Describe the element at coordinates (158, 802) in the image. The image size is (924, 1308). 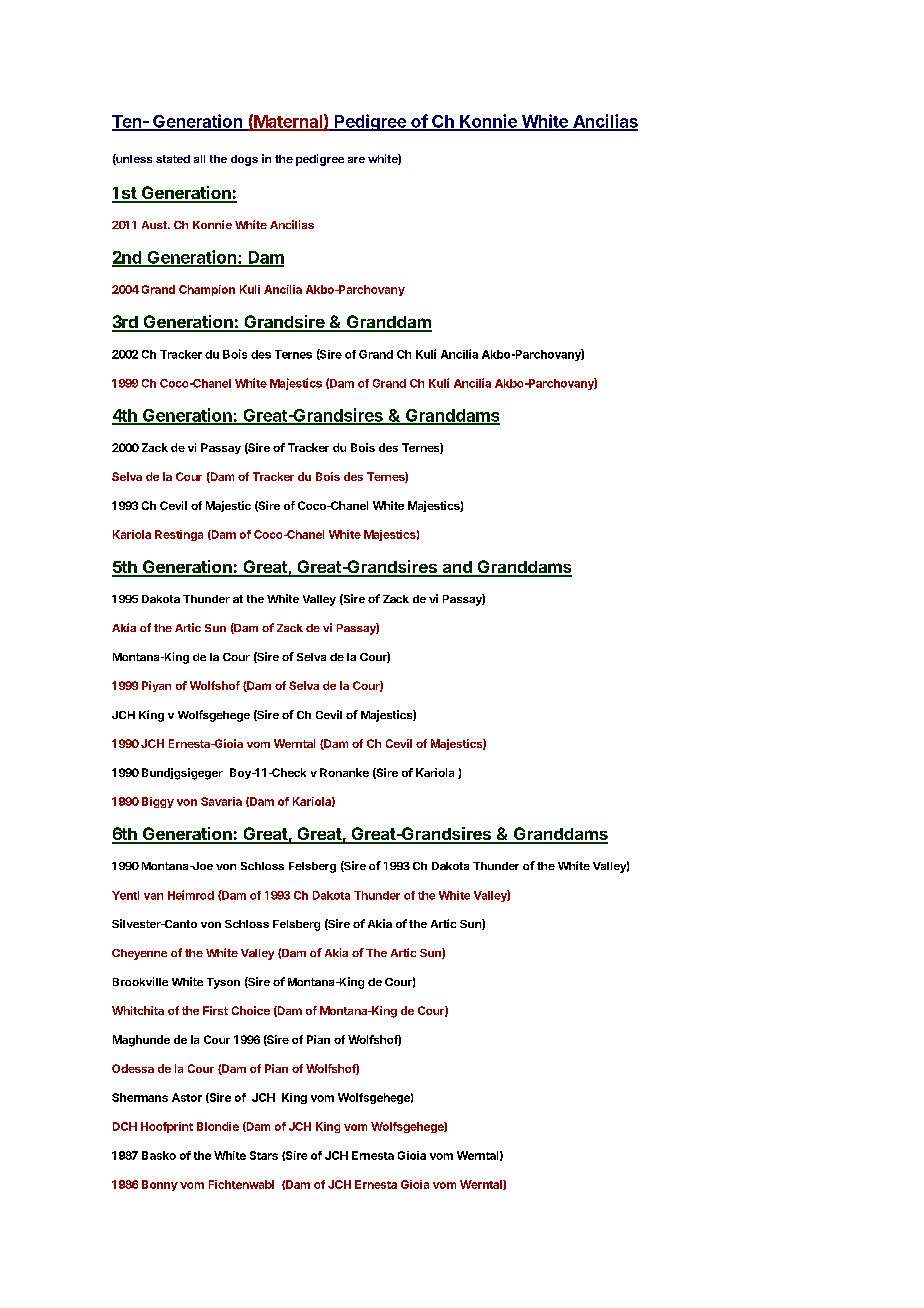
I see `Biggy` at that location.
